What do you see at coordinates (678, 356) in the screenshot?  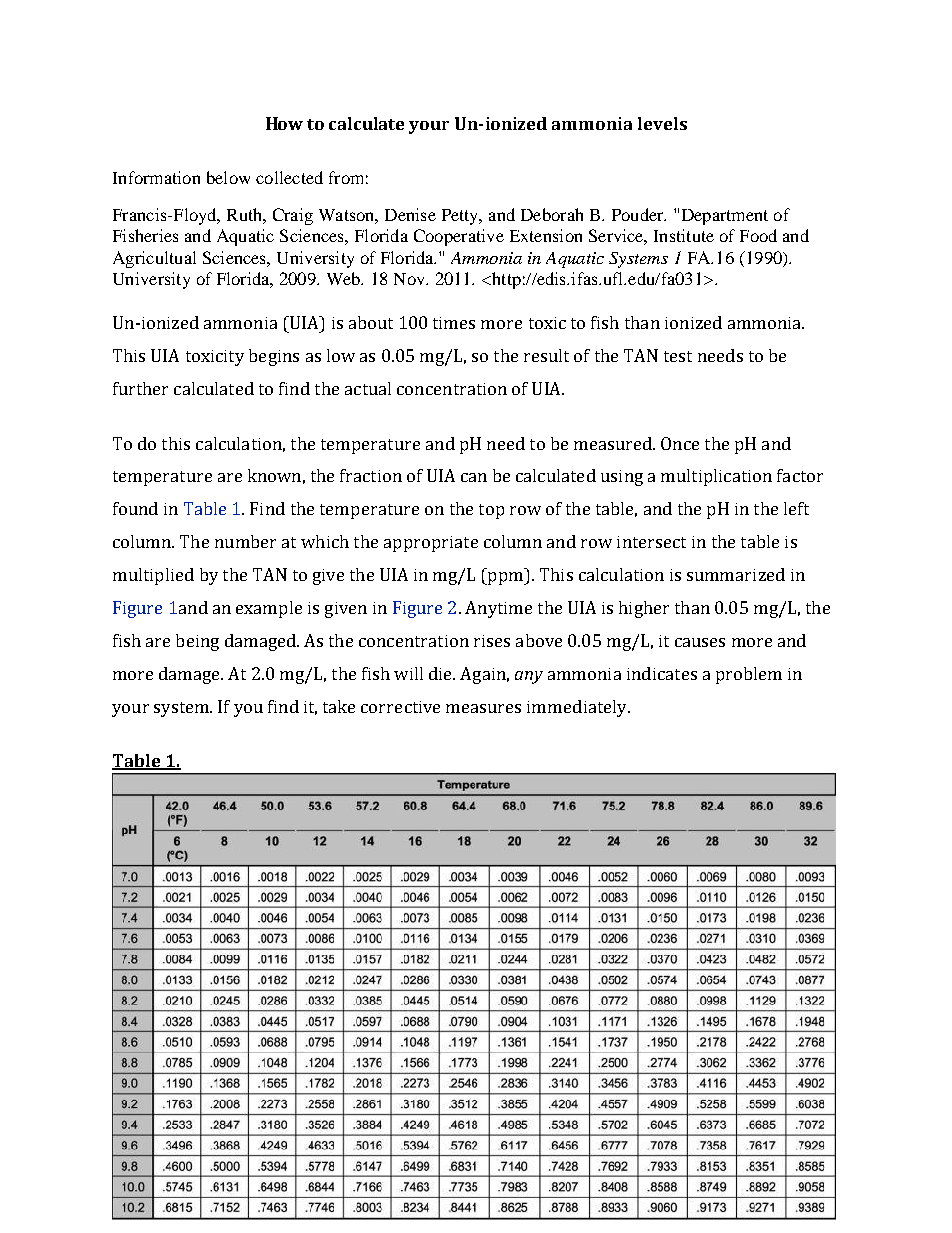 I see `test` at bounding box center [678, 356].
